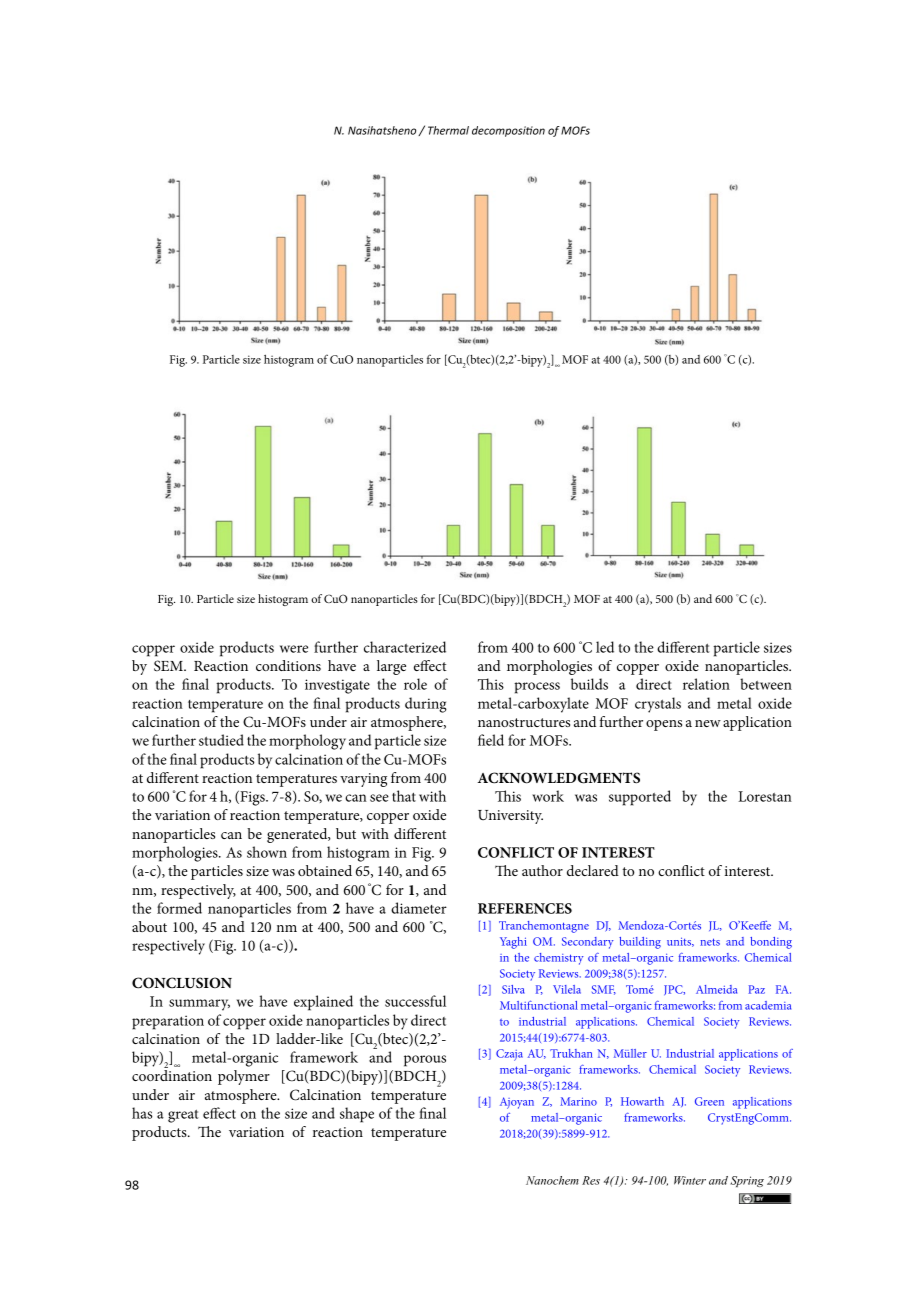 The image size is (924, 1308). Describe the element at coordinates (419, 908) in the screenshot. I see `diameter` at that location.
